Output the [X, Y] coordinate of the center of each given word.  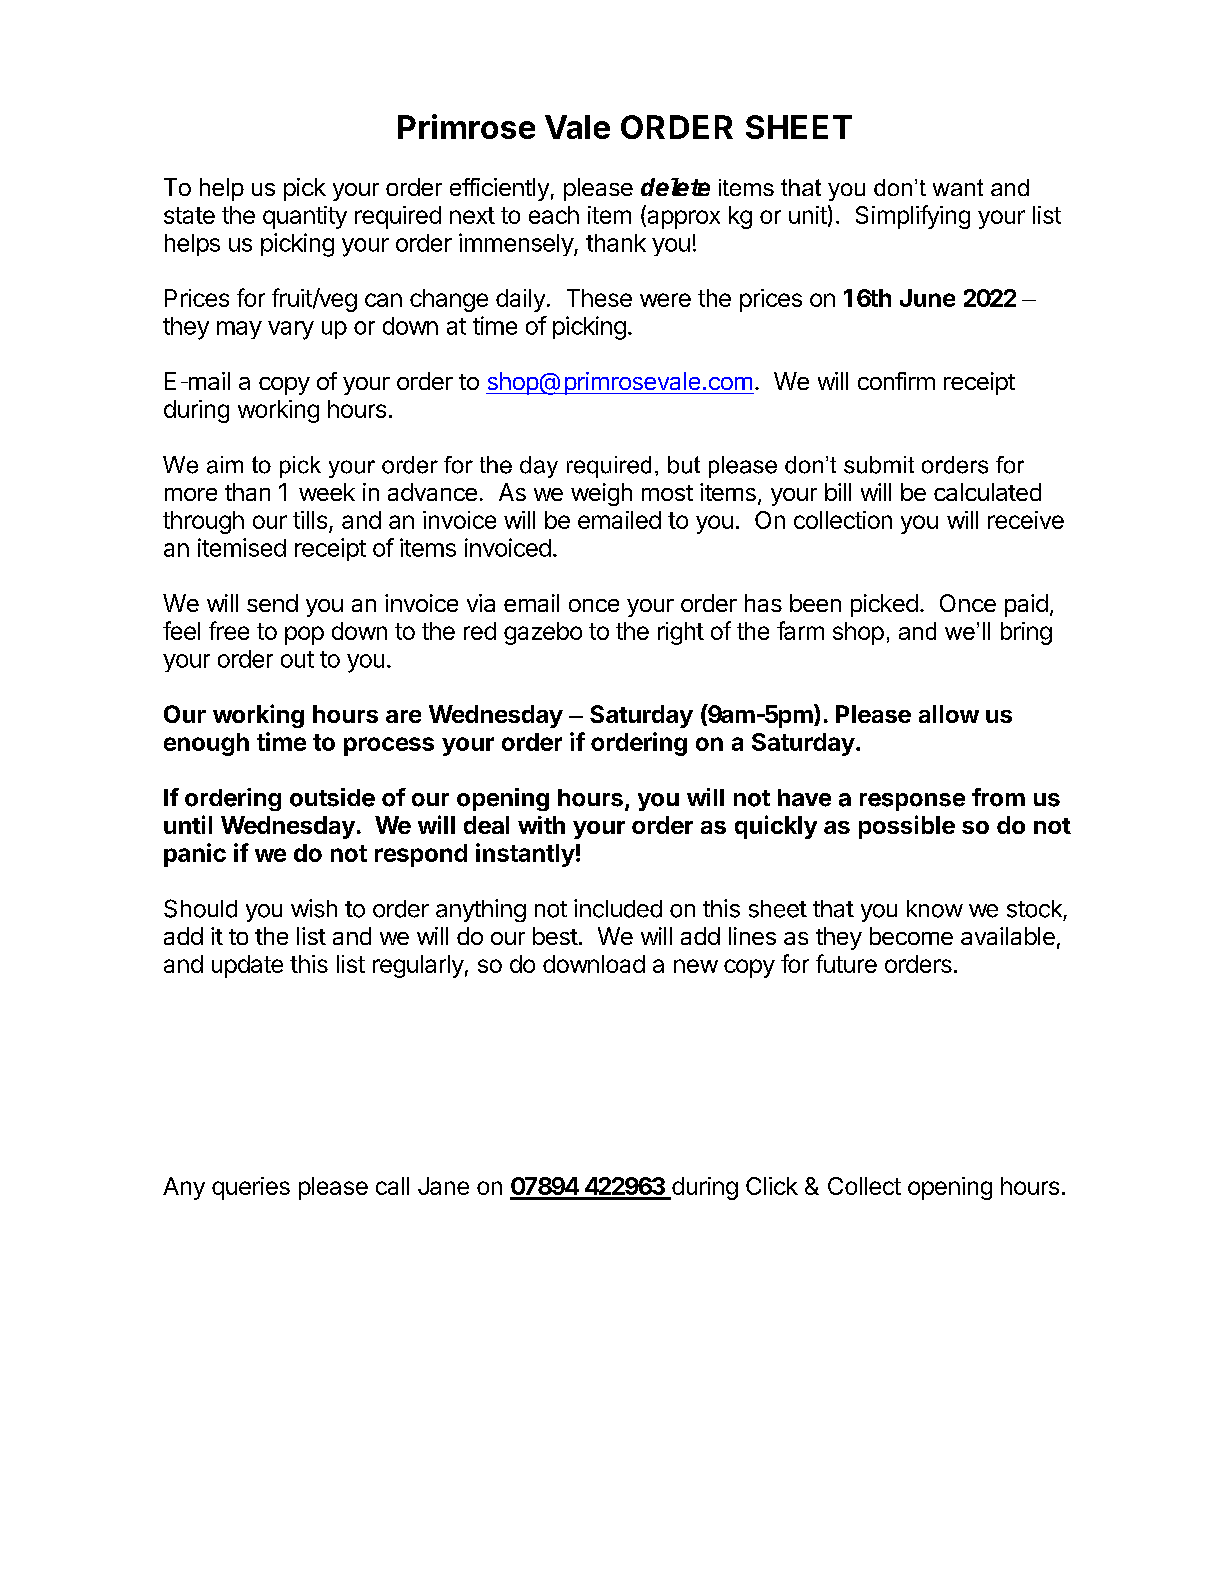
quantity [305, 217]
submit [879, 465]
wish [314, 908]
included [618, 908]
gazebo [543, 633]
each [554, 215]
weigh [601, 494]
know [935, 909]
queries [251, 1188]
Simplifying [913, 217]
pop [304, 635]
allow [949, 714]
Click [772, 1186]
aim [225, 465]
